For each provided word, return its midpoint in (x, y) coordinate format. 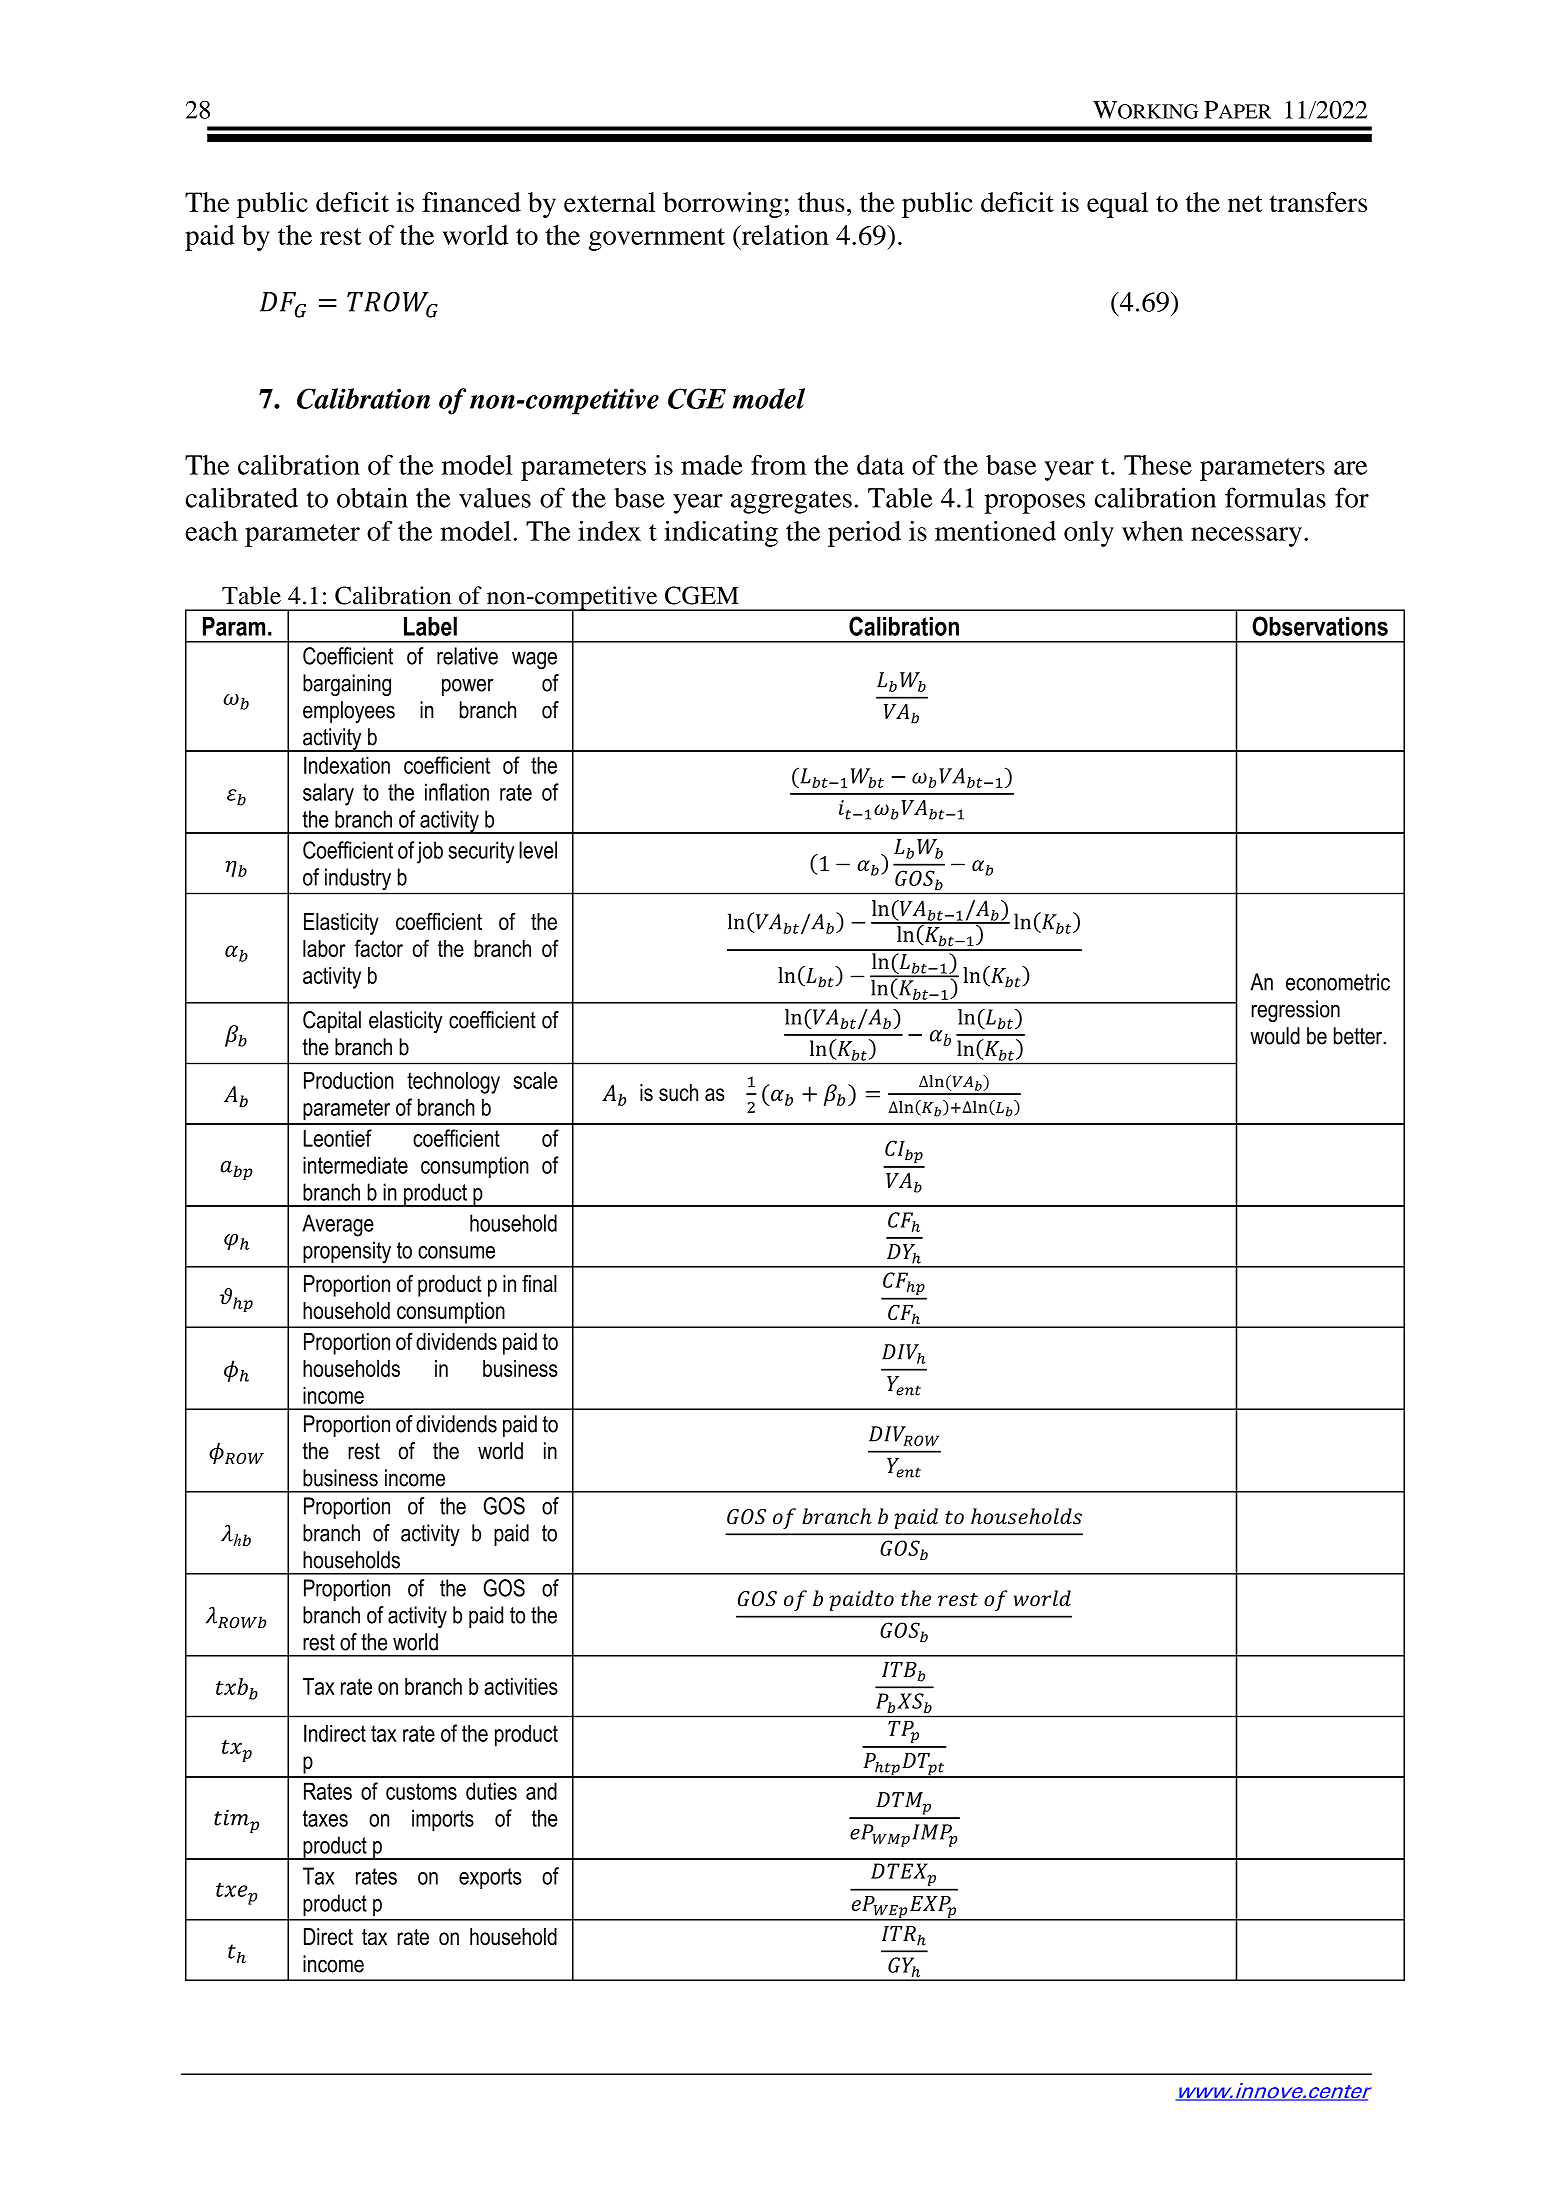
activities (521, 1686)
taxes (325, 1818)
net (1245, 203)
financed (471, 202)
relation (784, 235)
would (1275, 1036)
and (541, 1791)
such (678, 1092)
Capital (332, 1022)
